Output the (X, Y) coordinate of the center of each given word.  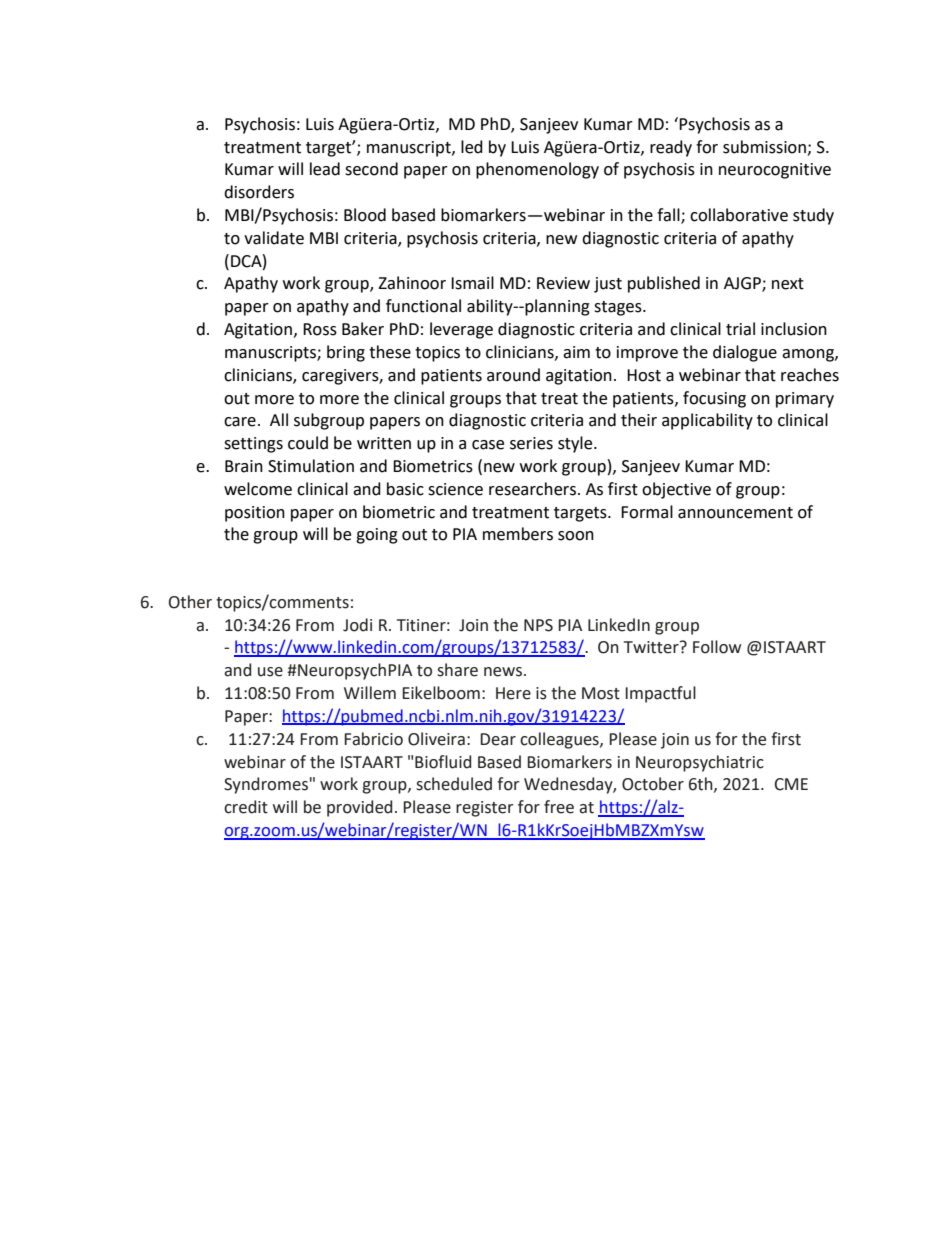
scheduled (454, 784)
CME (791, 784)
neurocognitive (775, 171)
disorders (259, 192)
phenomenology (537, 170)
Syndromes (266, 785)
